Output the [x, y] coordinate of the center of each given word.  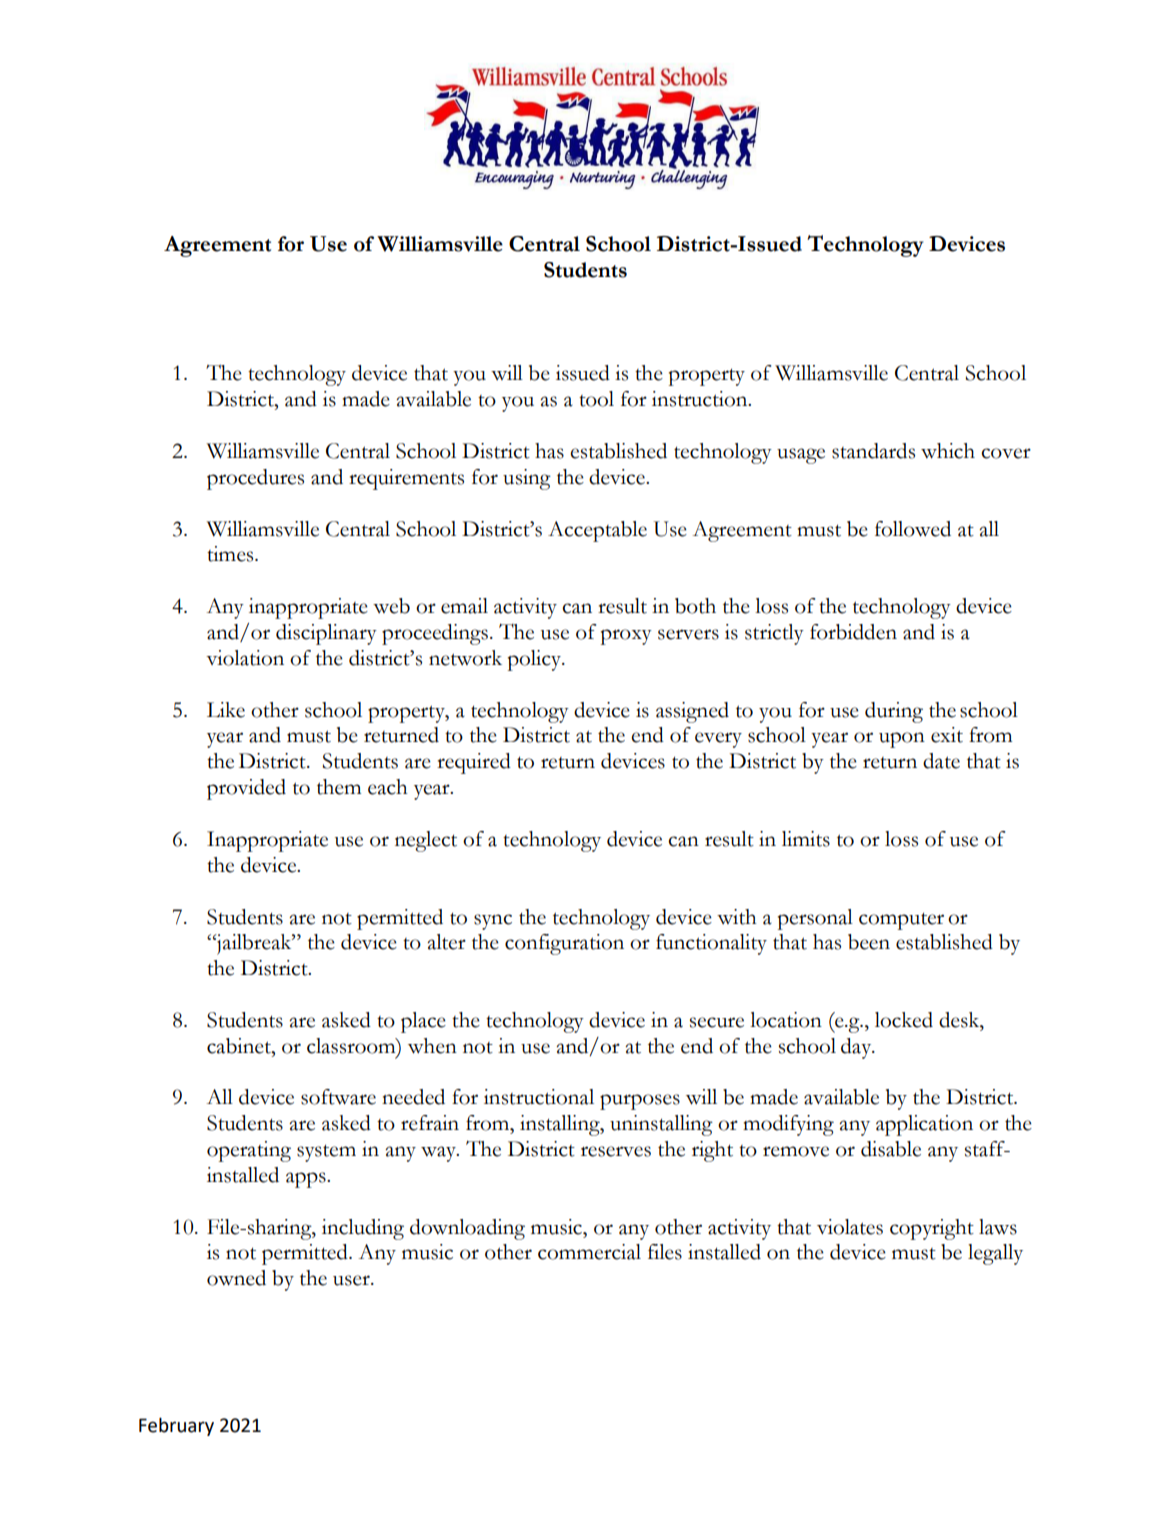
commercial [589, 1252]
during [894, 712]
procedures [255, 479]
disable [891, 1149]
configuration [564, 944]
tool [596, 399]
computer [901, 921]
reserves [616, 1151]
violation [245, 658]
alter [446, 942]
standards [873, 451]
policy [535, 660]
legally [995, 1254]
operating [249, 1151]
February [176, 1427]
